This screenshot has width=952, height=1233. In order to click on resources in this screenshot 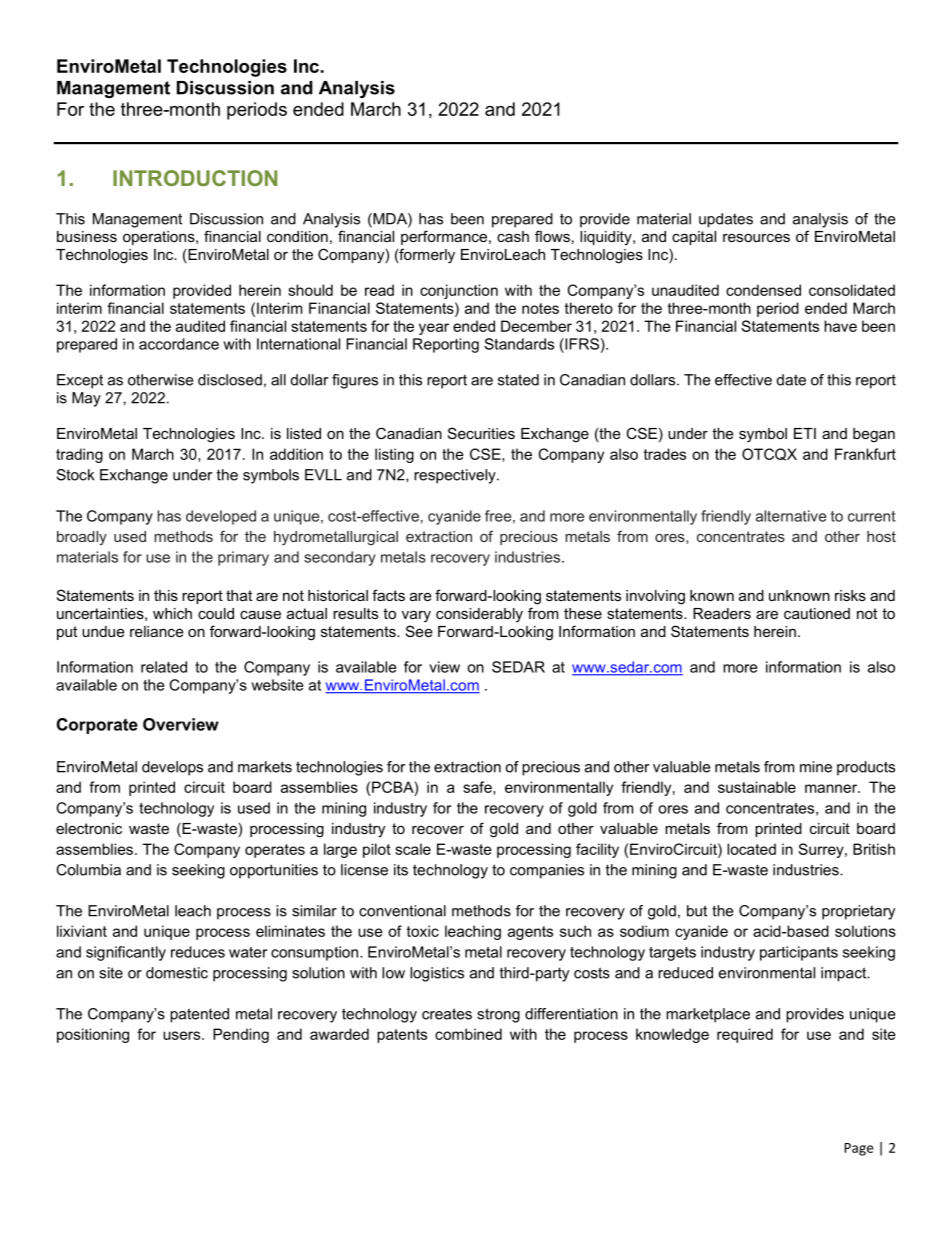, I will do `click(756, 237)`.
